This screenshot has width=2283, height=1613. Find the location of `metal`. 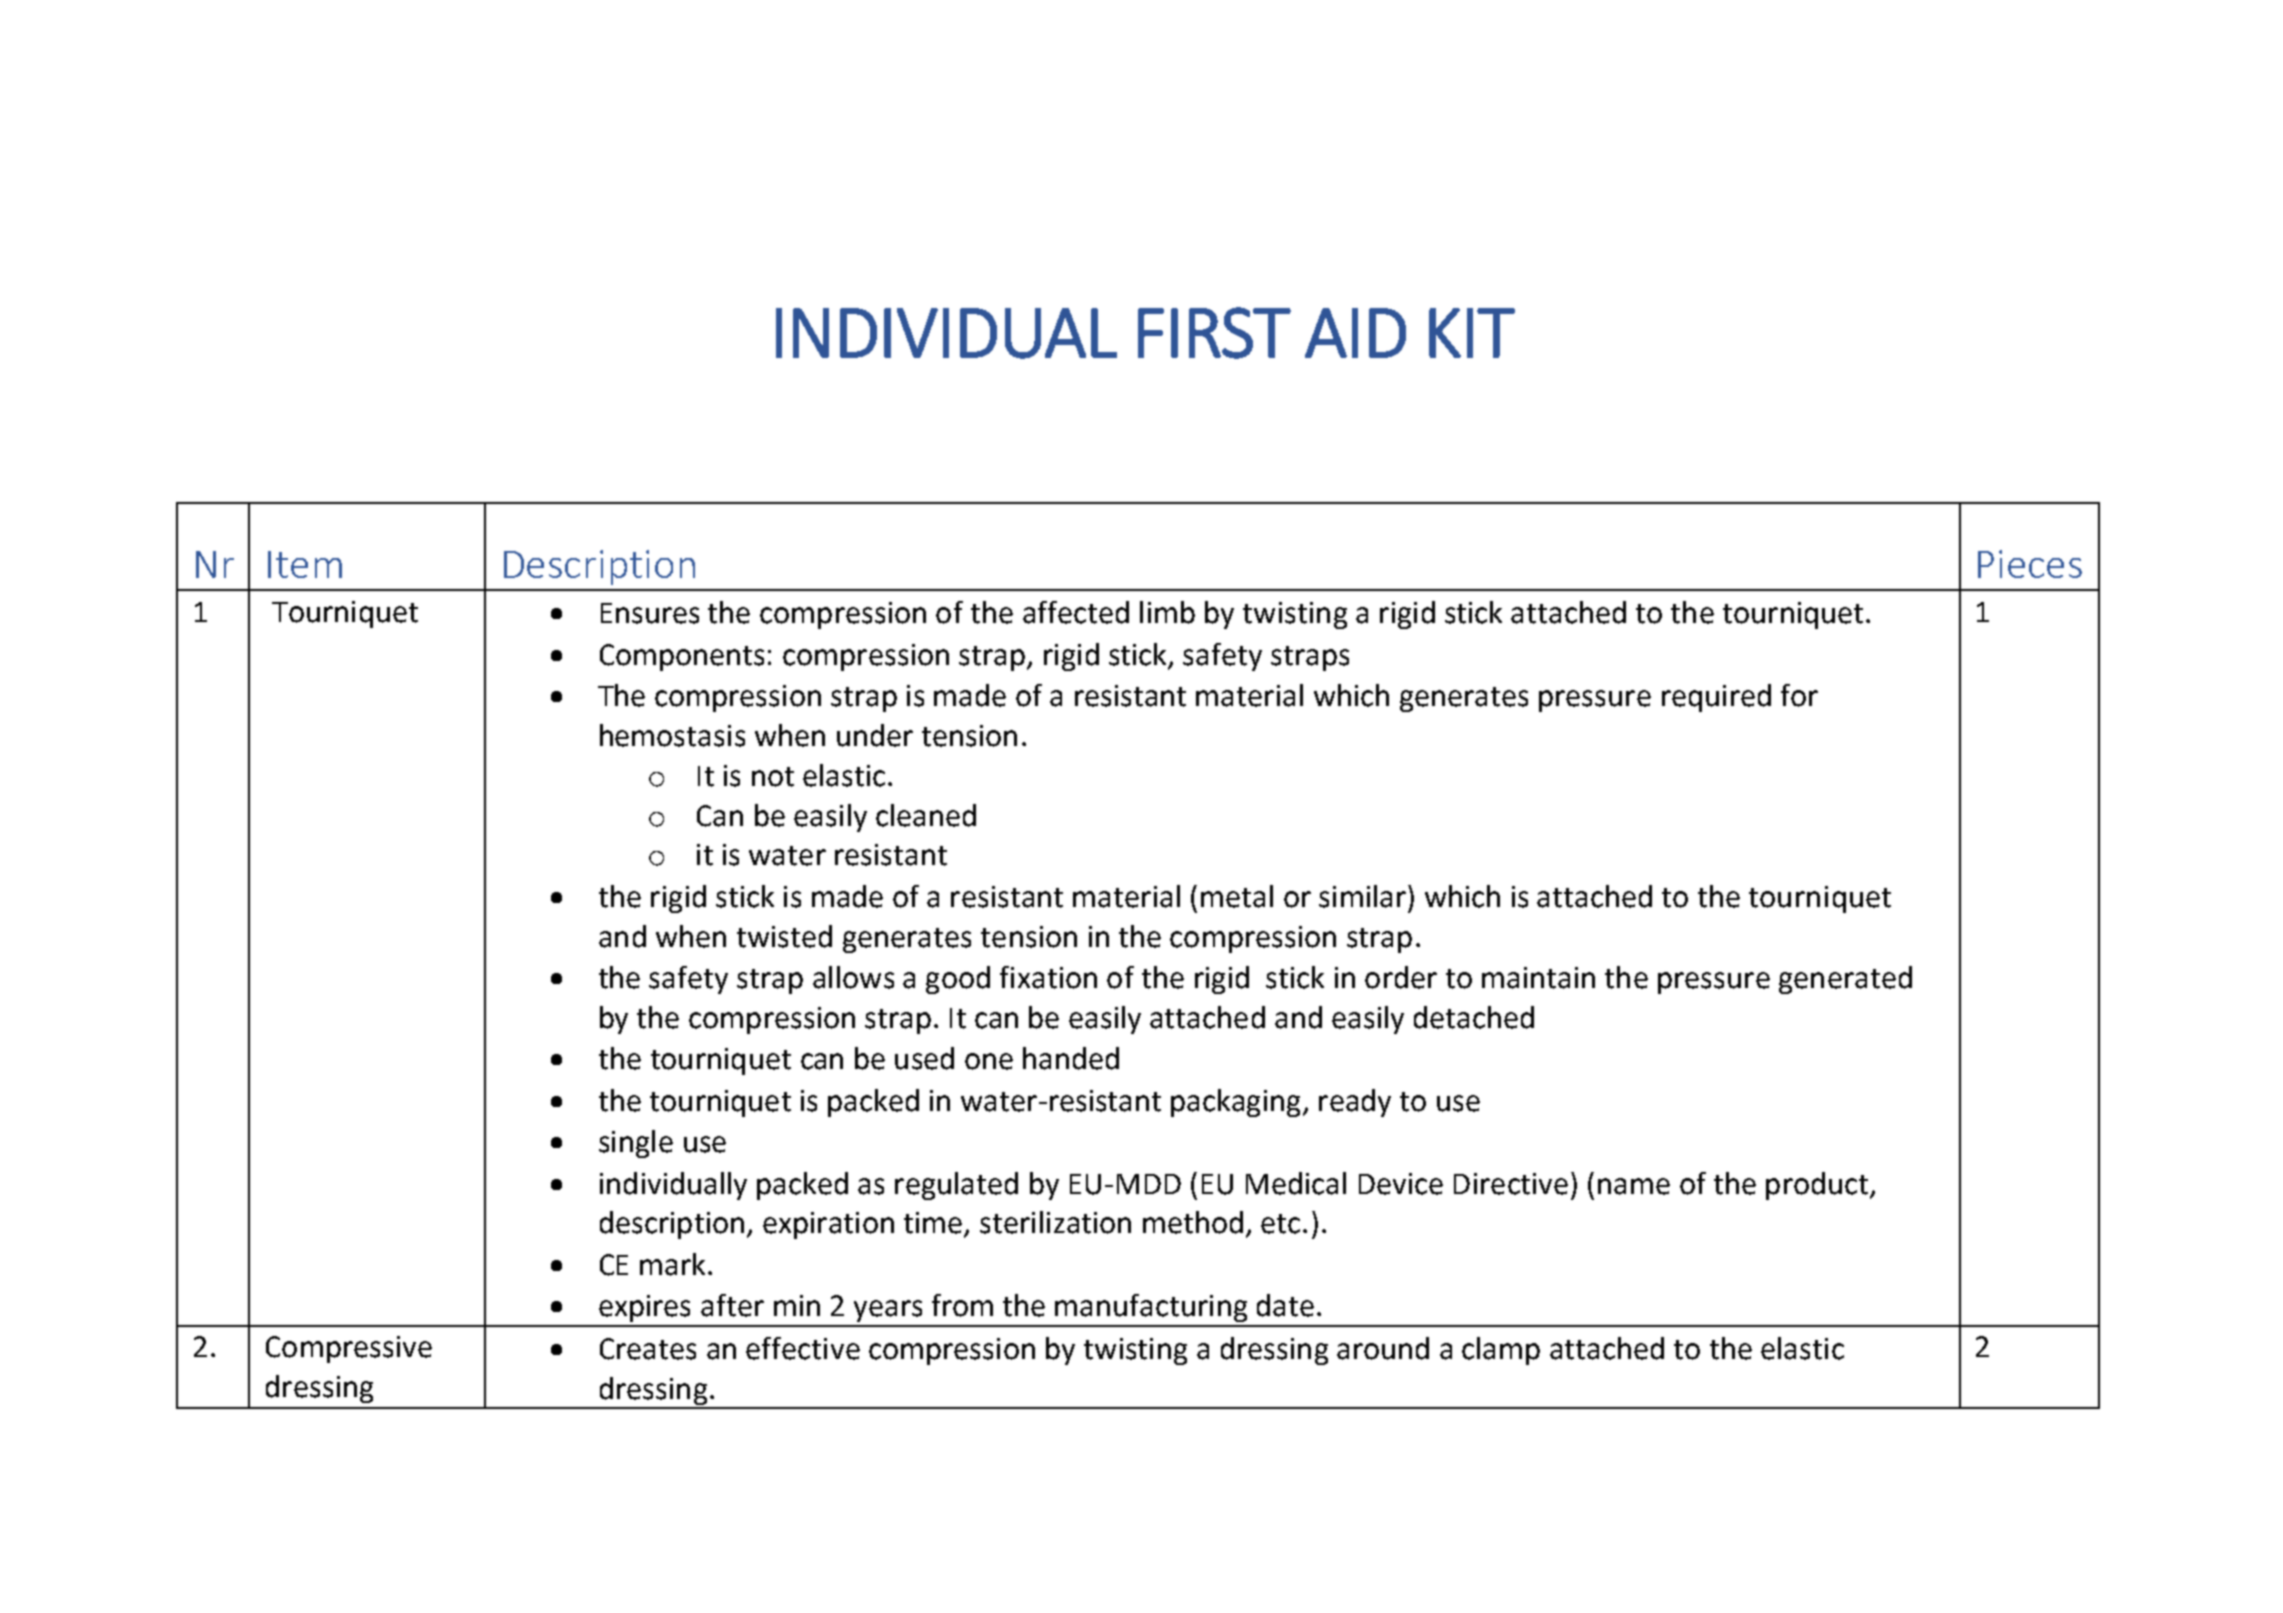

metal is located at coordinates (1237, 896).
